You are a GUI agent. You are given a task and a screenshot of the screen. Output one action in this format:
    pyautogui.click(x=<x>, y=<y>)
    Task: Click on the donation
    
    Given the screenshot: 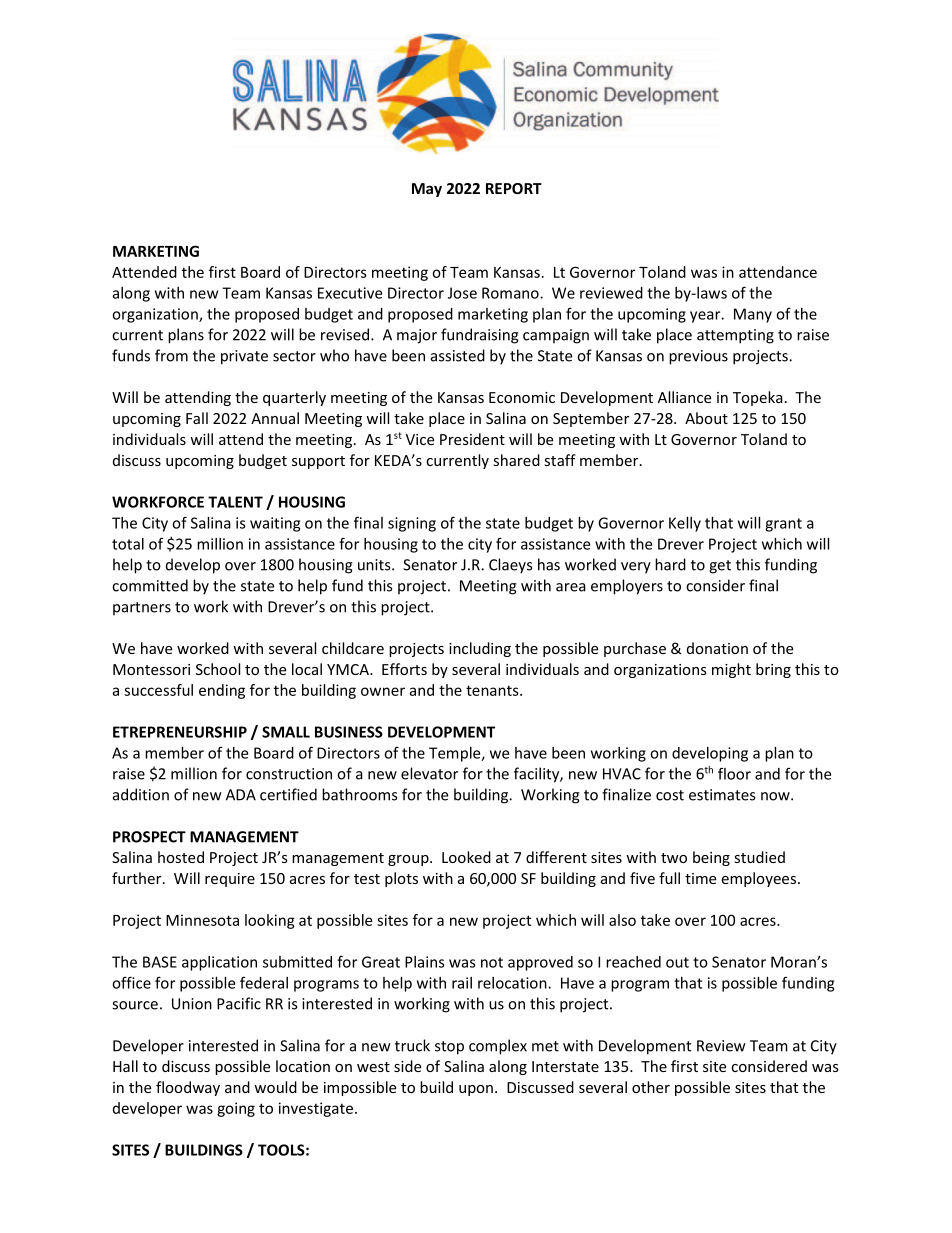 What is the action you would take?
    pyautogui.click(x=717, y=648)
